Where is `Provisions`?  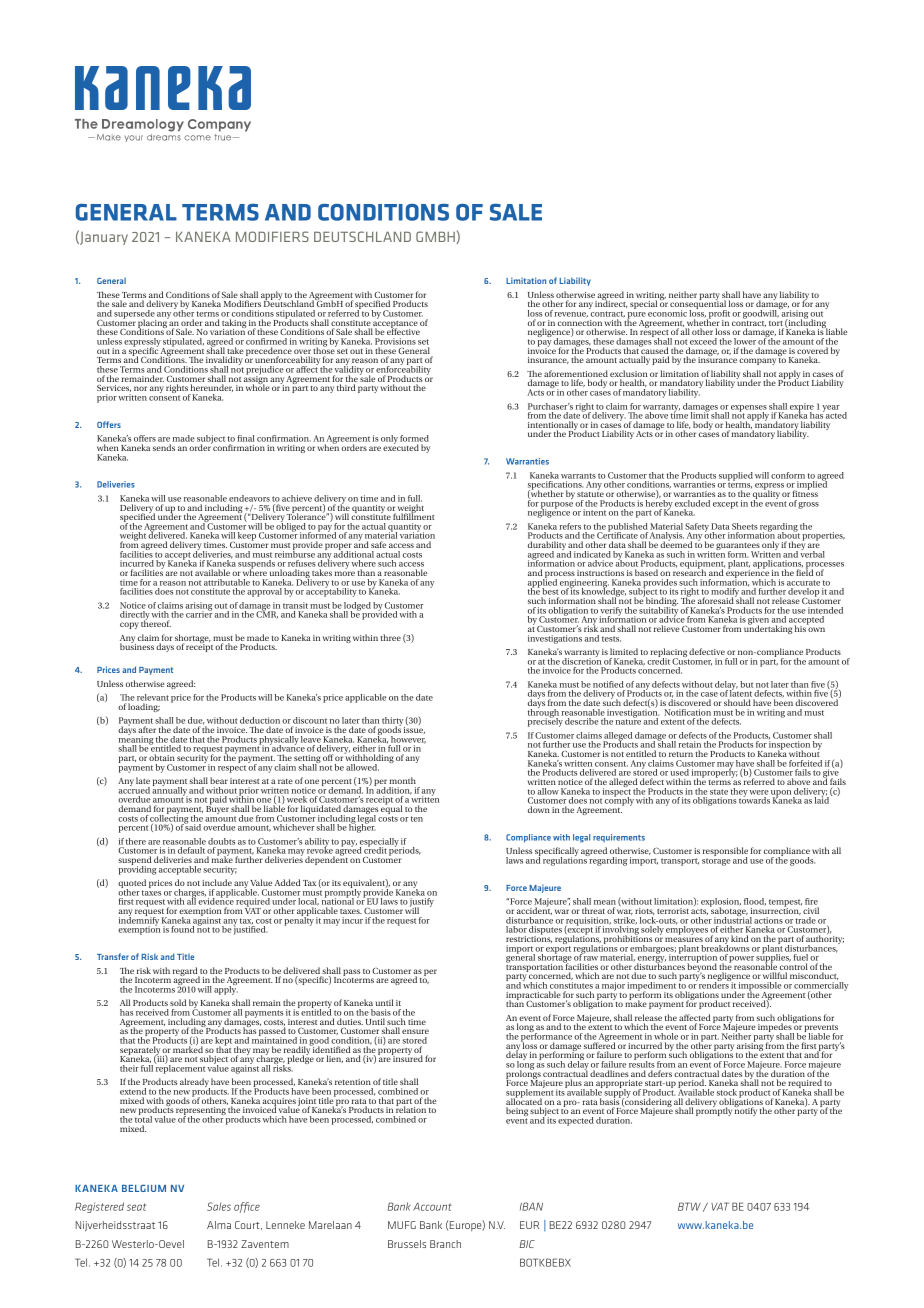 Provisions is located at coordinates (395, 341).
